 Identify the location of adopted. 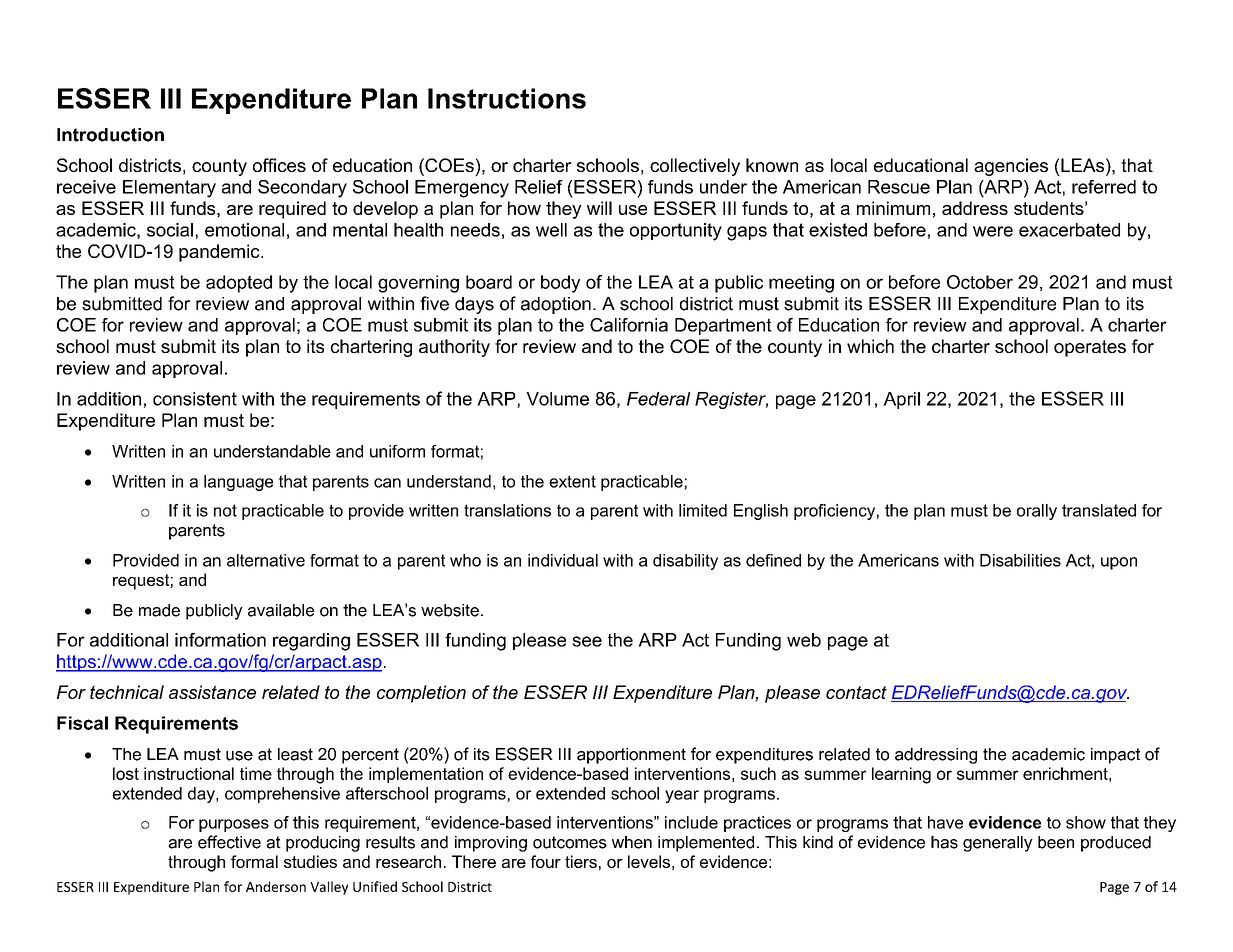
(239, 284).
